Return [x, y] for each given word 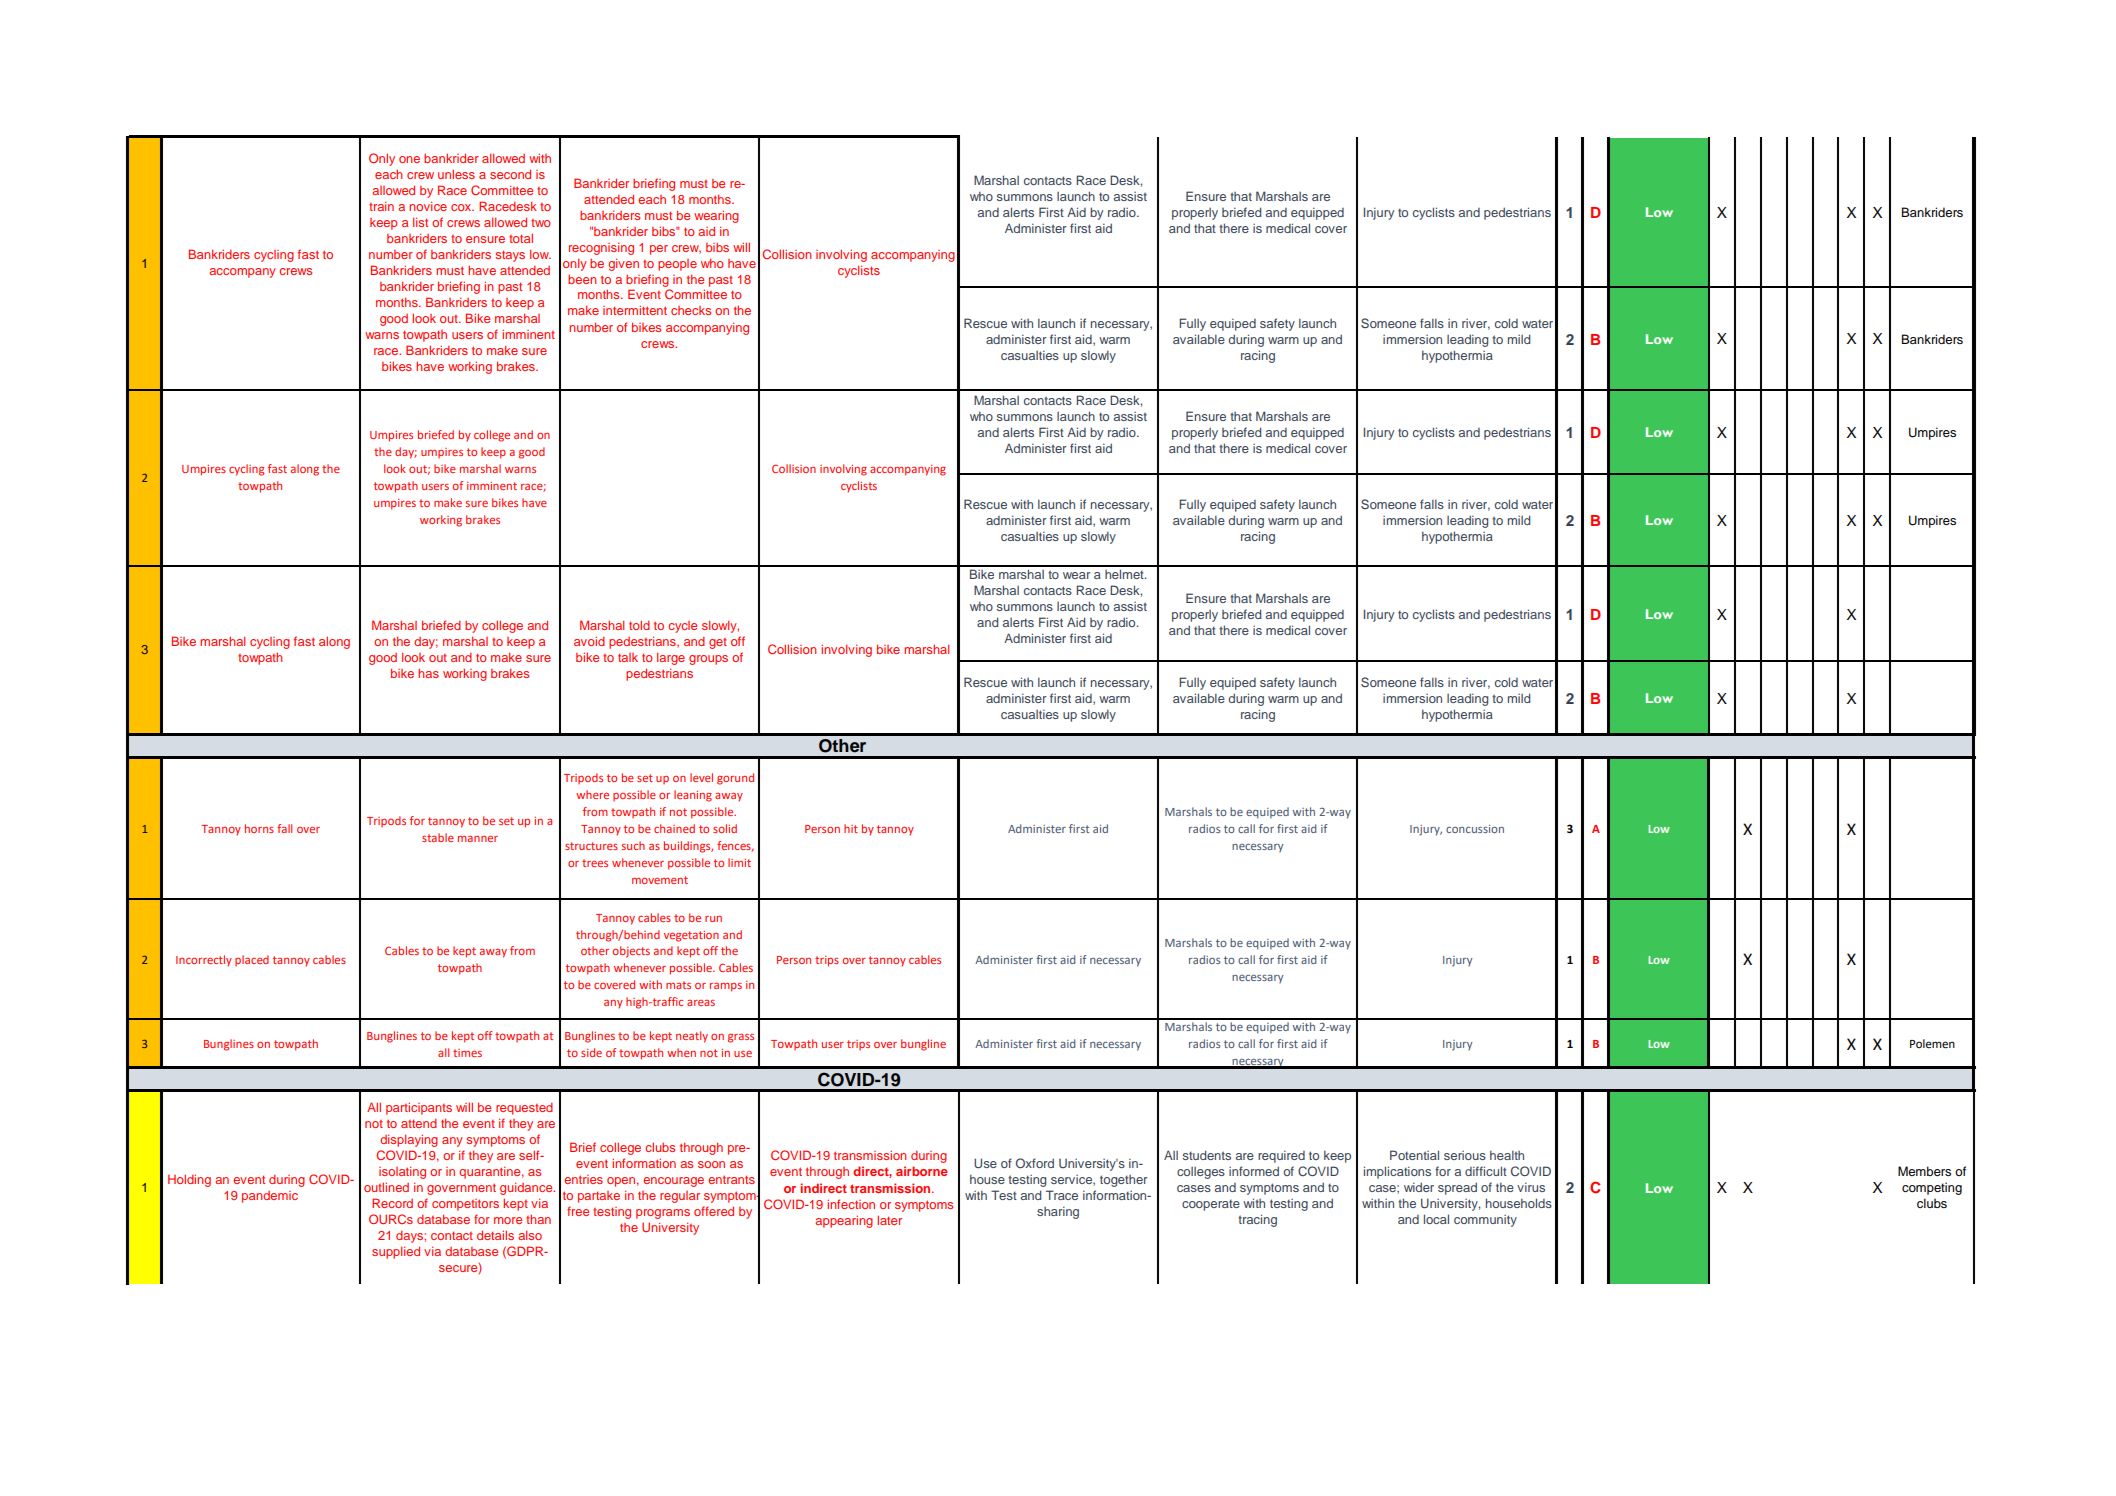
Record [392, 1203]
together [1123, 1181]
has [428, 673]
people [677, 265]
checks [691, 310]
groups [708, 660]
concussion [1475, 829]
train [381, 206]
